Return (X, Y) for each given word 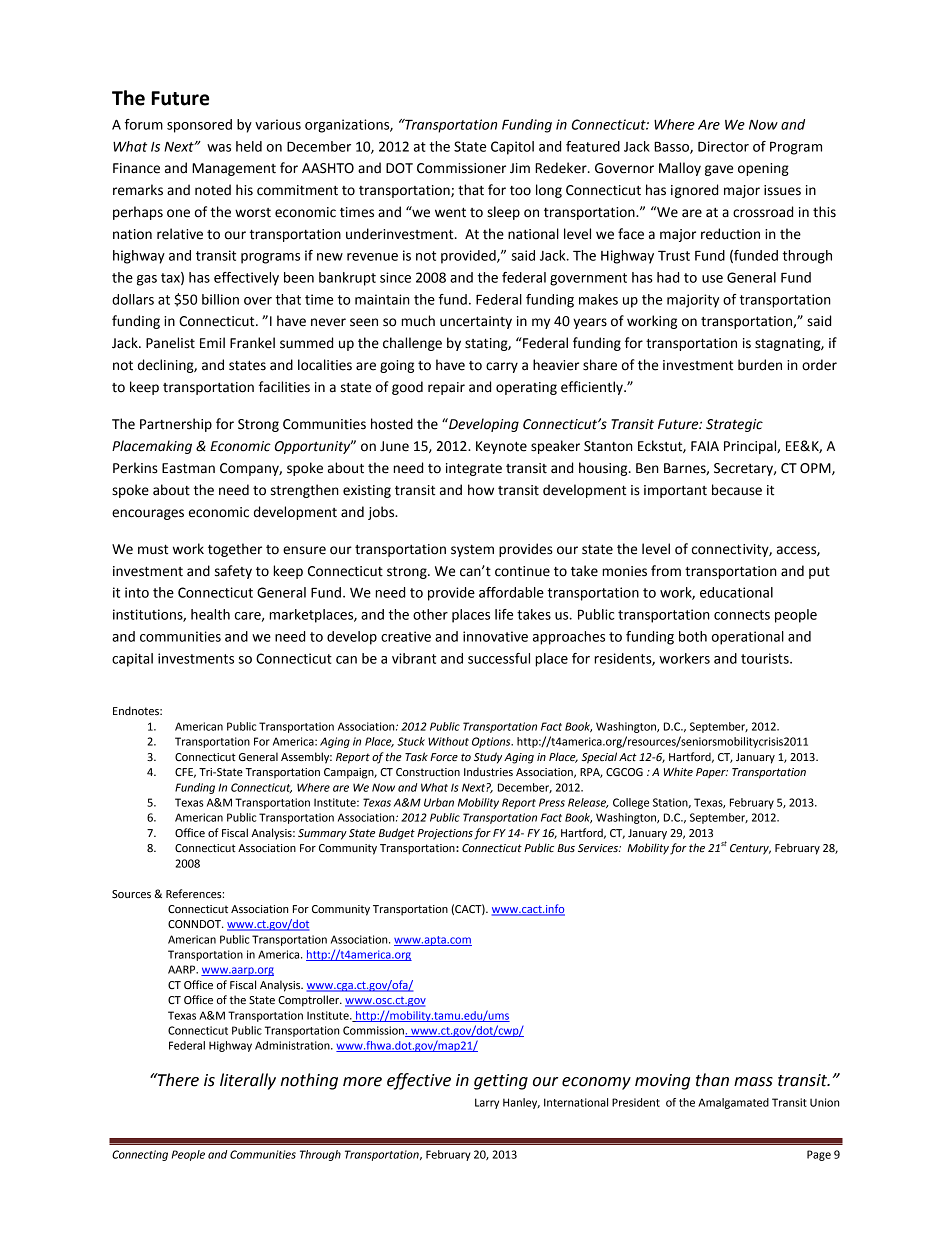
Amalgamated (733, 1103)
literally (248, 1081)
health (210, 614)
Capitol (512, 148)
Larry (487, 1103)
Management (234, 169)
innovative (495, 636)
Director (723, 146)
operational (748, 638)
